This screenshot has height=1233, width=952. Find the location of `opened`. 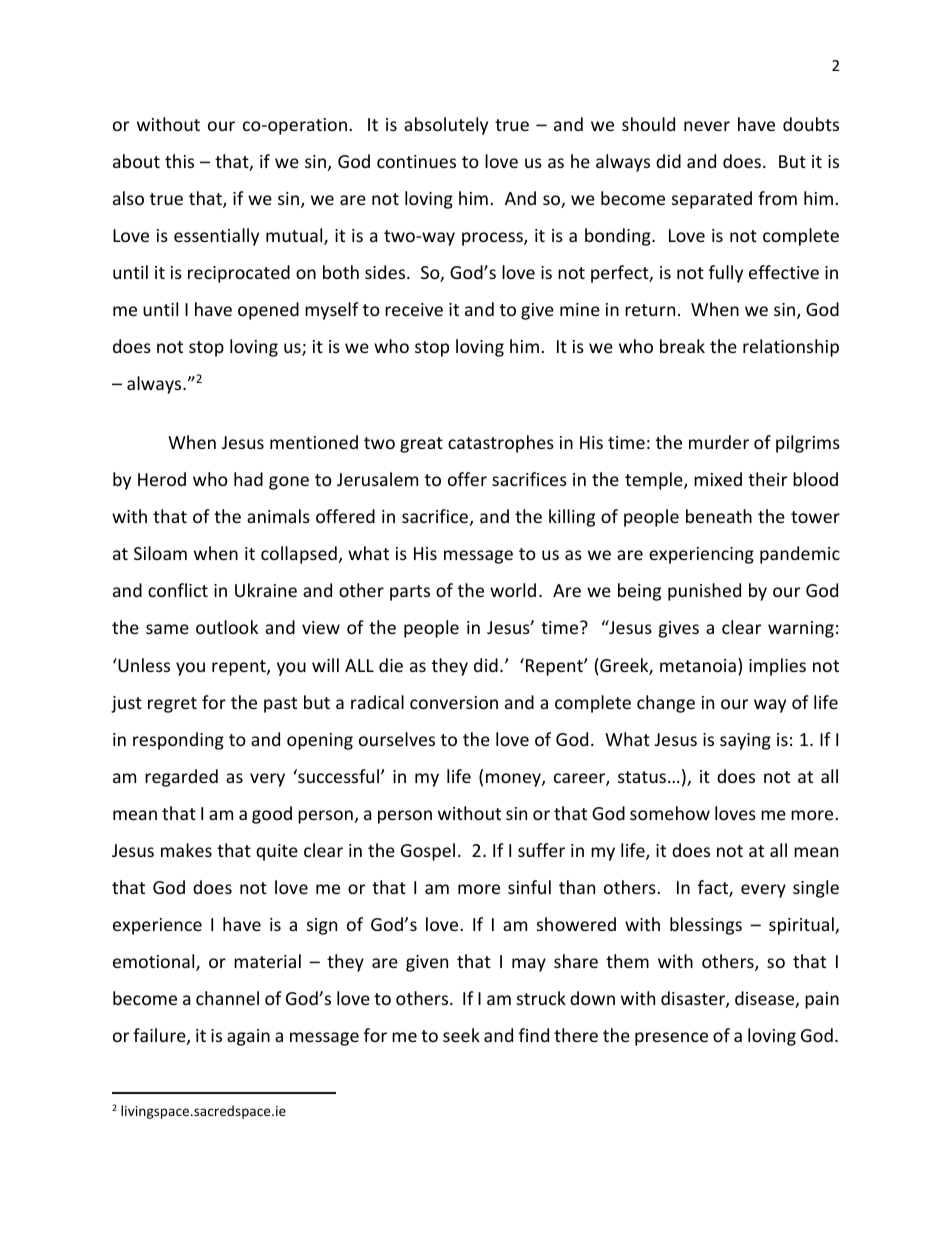

opened is located at coordinates (268, 311).
